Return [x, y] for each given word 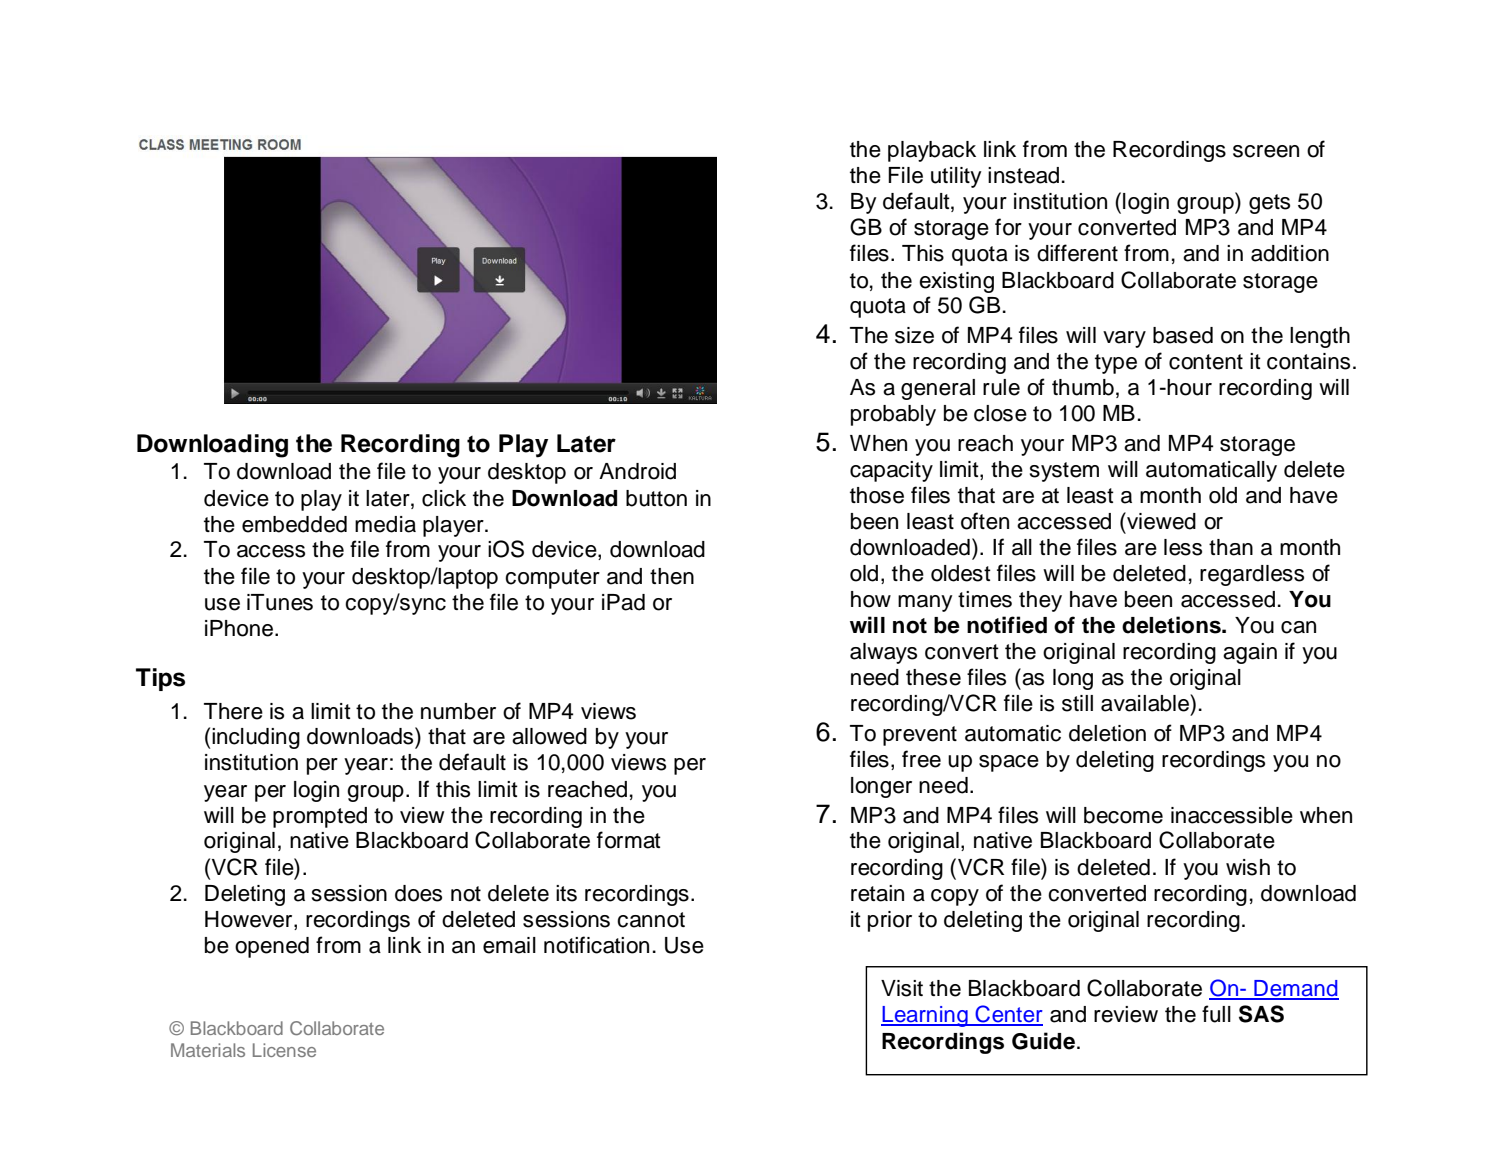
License [284, 1050]
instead [1023, 175]
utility [956, 177]
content [1206, 362]
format [629, 840]
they [1040, 601]
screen [1266, 151]
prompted [320, 817]
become [1123, 815]
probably [893, 415]
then [672, 576]
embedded [294, 524]
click [444, 498]
